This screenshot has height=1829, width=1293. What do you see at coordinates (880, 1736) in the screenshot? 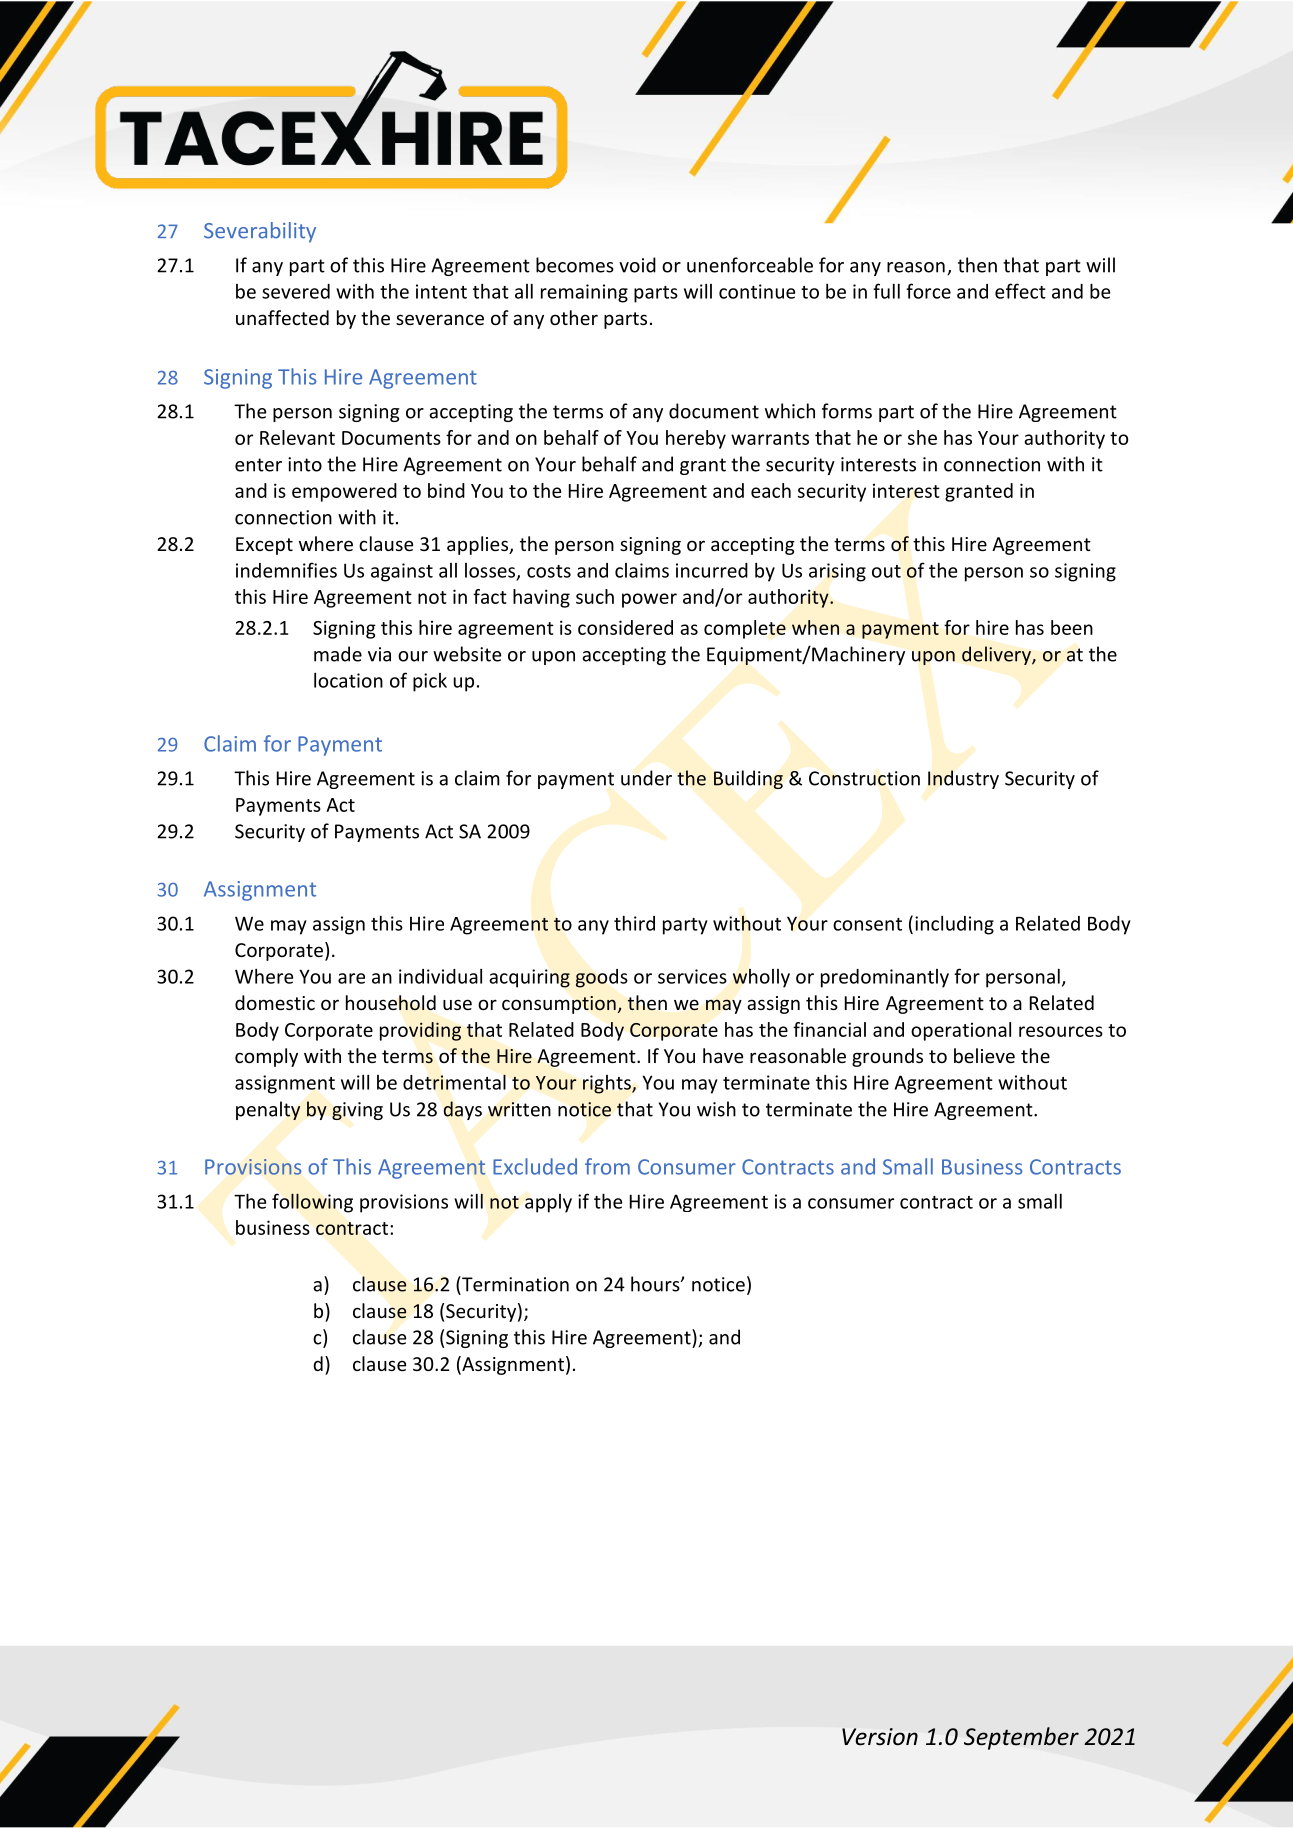
I see `Version` at bounding box center [880, 1736].
